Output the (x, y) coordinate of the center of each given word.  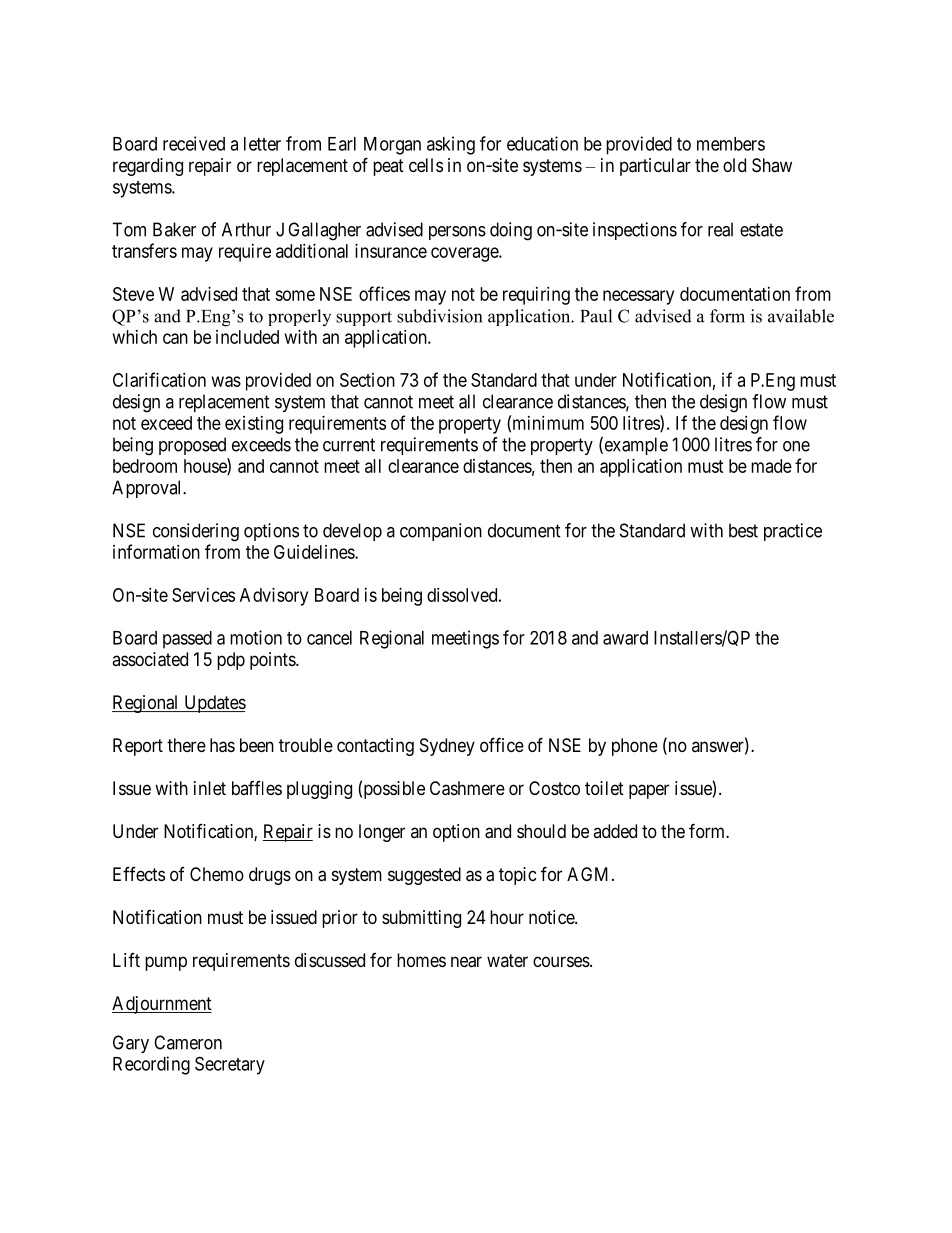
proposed (192, 446)
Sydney (447, 747)
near (466, 962)
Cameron (188, 1042)
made (771, 466)
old (734, 165)
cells (426, 165)
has (222, 745)
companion (441, 532)
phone (635, 747)
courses (561, 961)
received (194, 143)
